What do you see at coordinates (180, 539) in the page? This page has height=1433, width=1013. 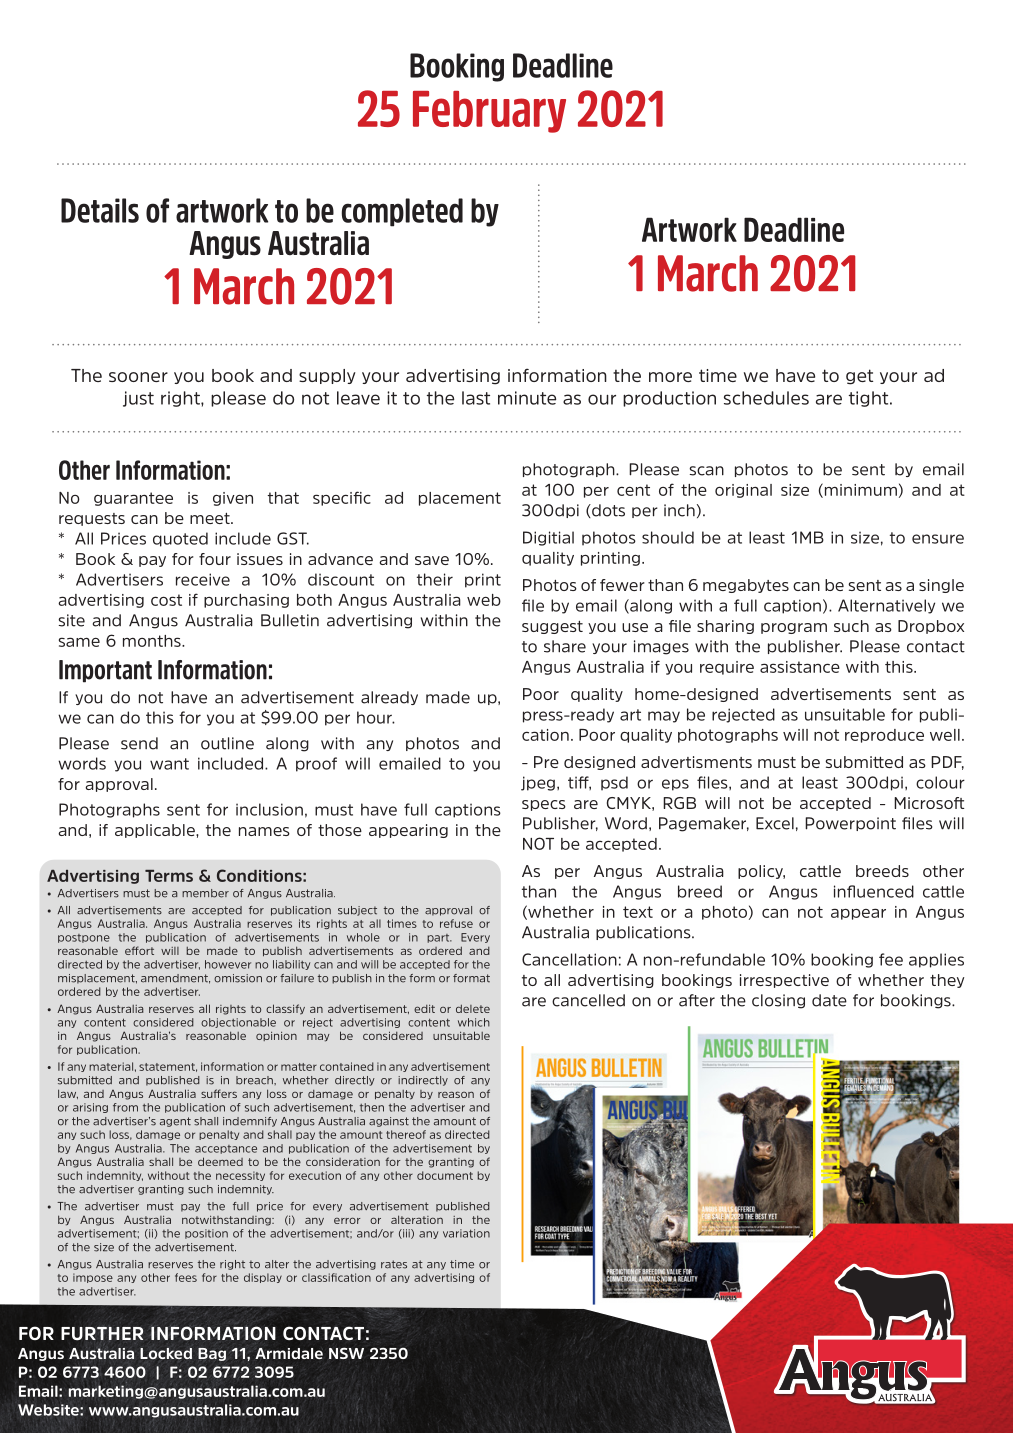 I see `quoted` at bounding box center [180, 539].
